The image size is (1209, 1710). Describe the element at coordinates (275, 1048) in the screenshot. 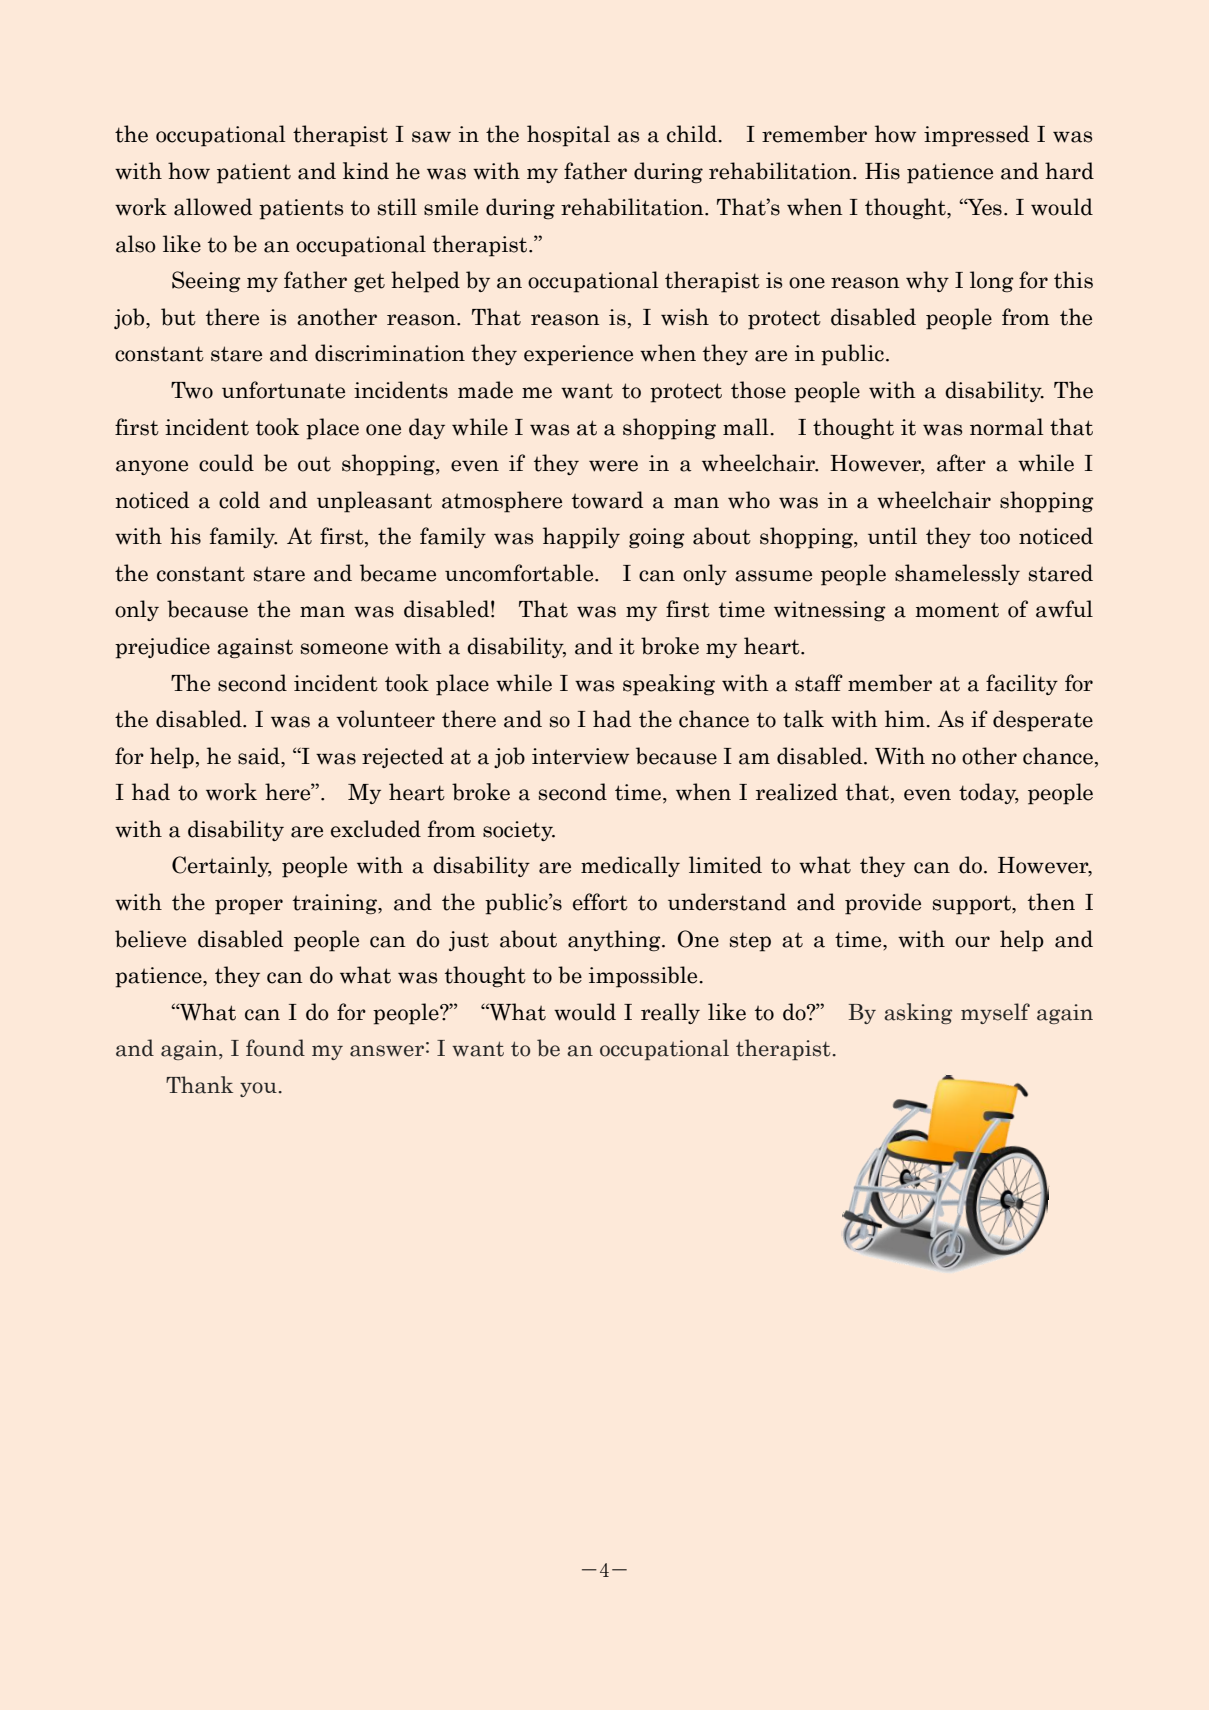

I see `found` at that location.
